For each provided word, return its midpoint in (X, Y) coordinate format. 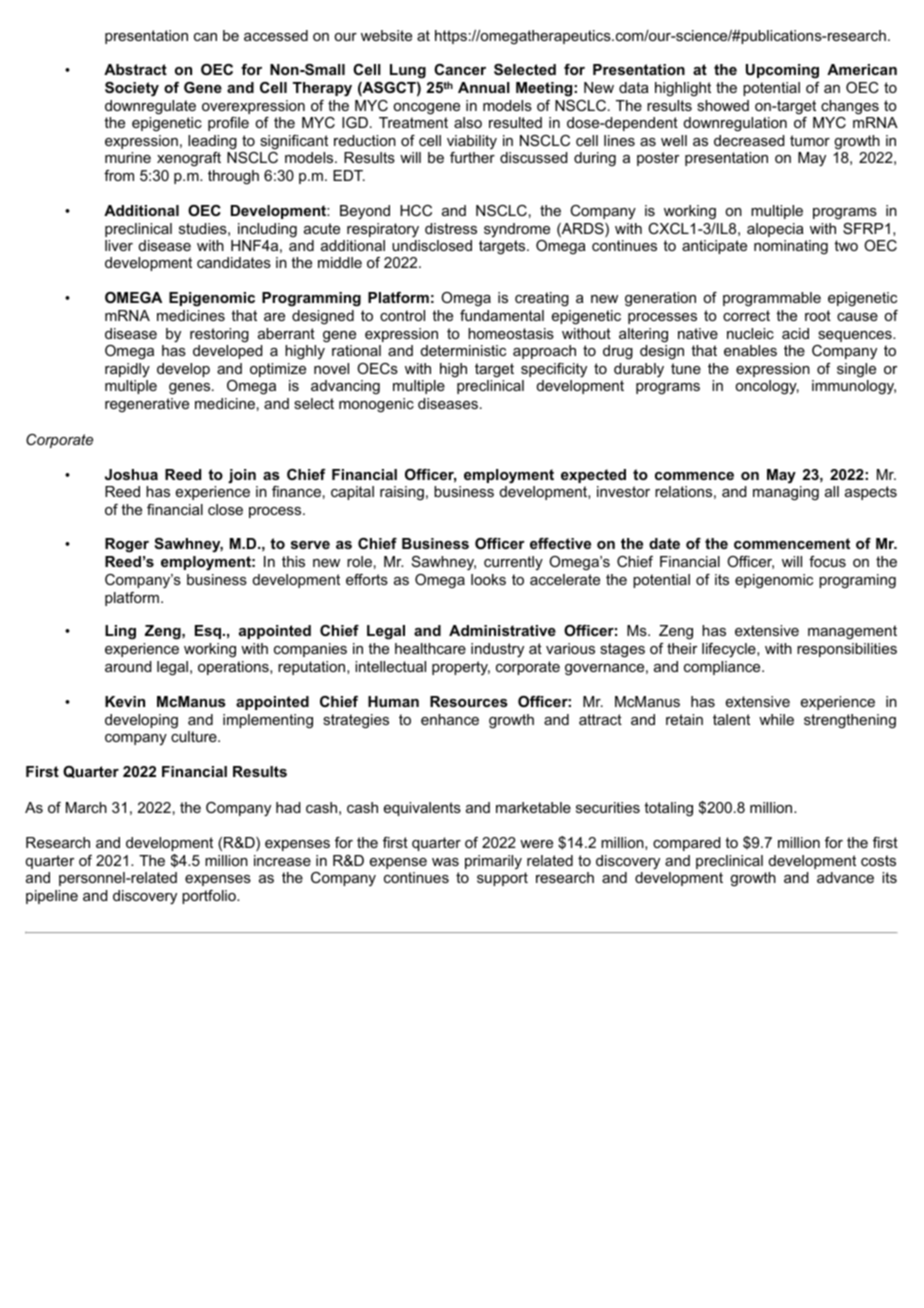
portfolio (210, 897)
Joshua (131, 474)
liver (119, 245)
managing (786, 493)
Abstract (135, 69)
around (128, 666)
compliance (723, 668)
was (445, 862)
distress (451, 228)
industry (497, 650)
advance (845, 877)
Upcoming (782, 71)
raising (402, 493)
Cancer (460, 69)
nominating (791, 247)
